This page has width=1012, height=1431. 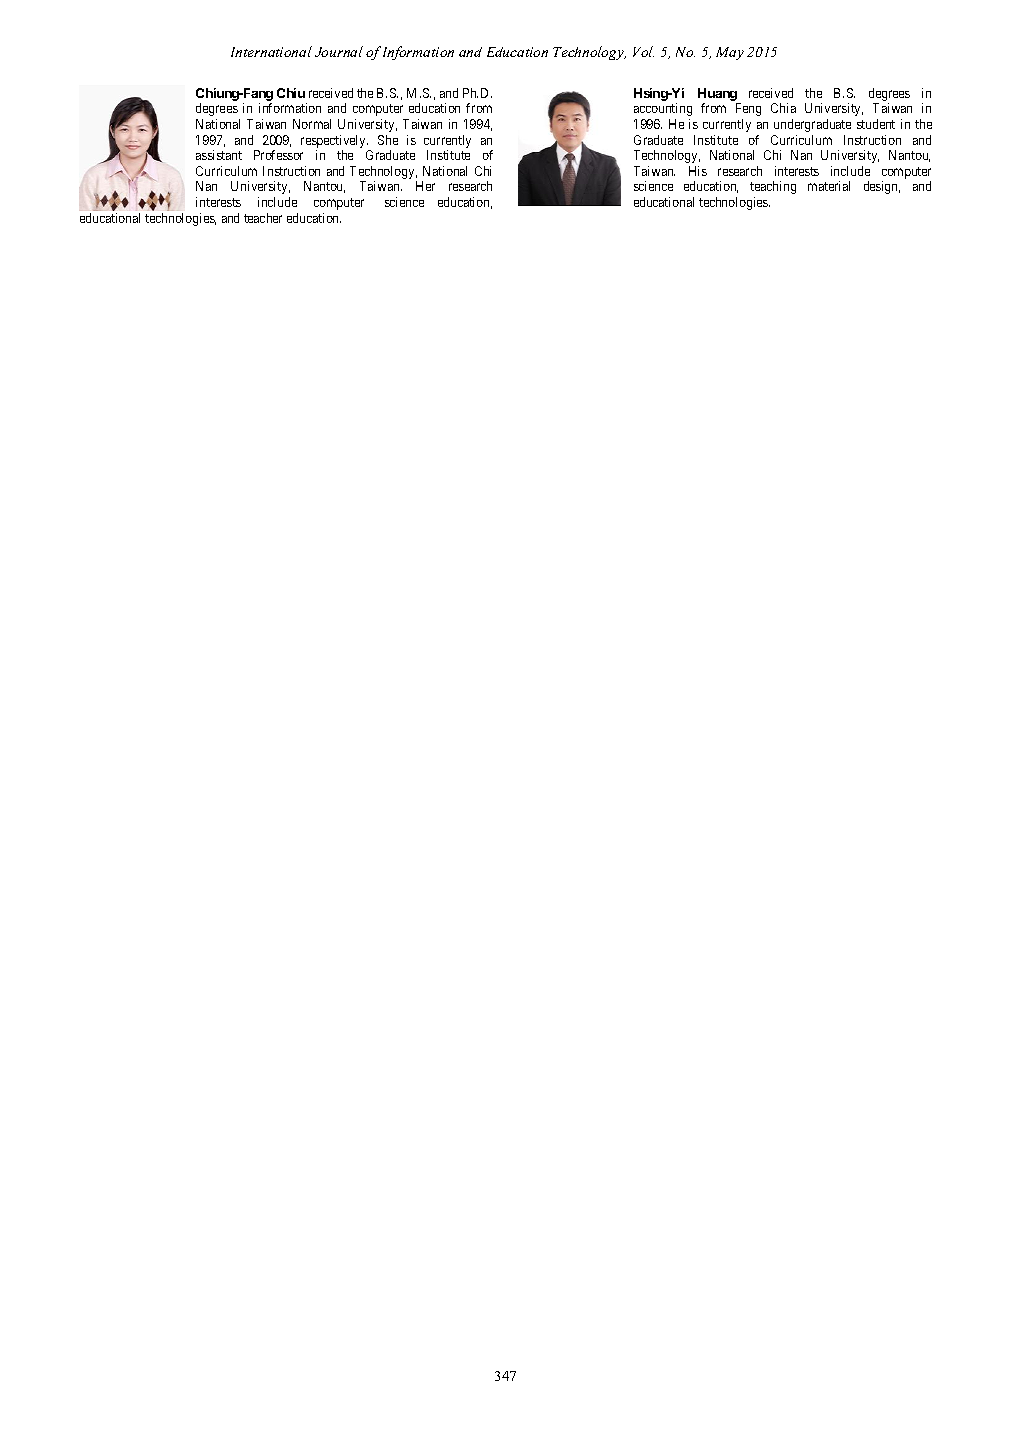 What do you see at coordinates (876, 124) in the page?
I see `student` at bounding box center [876, 124].
